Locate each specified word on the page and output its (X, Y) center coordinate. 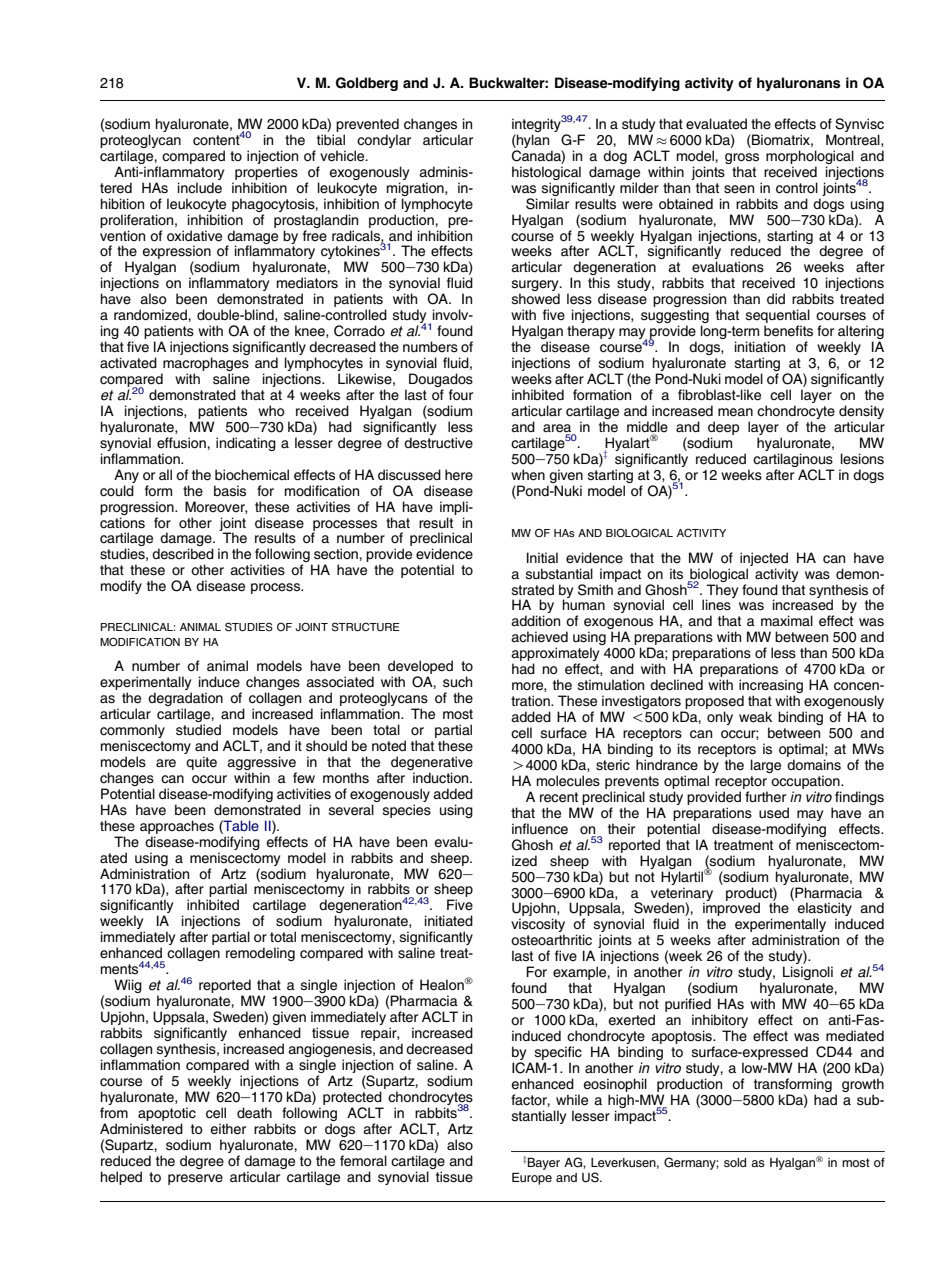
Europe (532, 1179)
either (228, 1129)
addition (535, 620)
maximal (787, 620)
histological (546, 173)
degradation (185, 700)
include (200, 188)
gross (742, 158)
